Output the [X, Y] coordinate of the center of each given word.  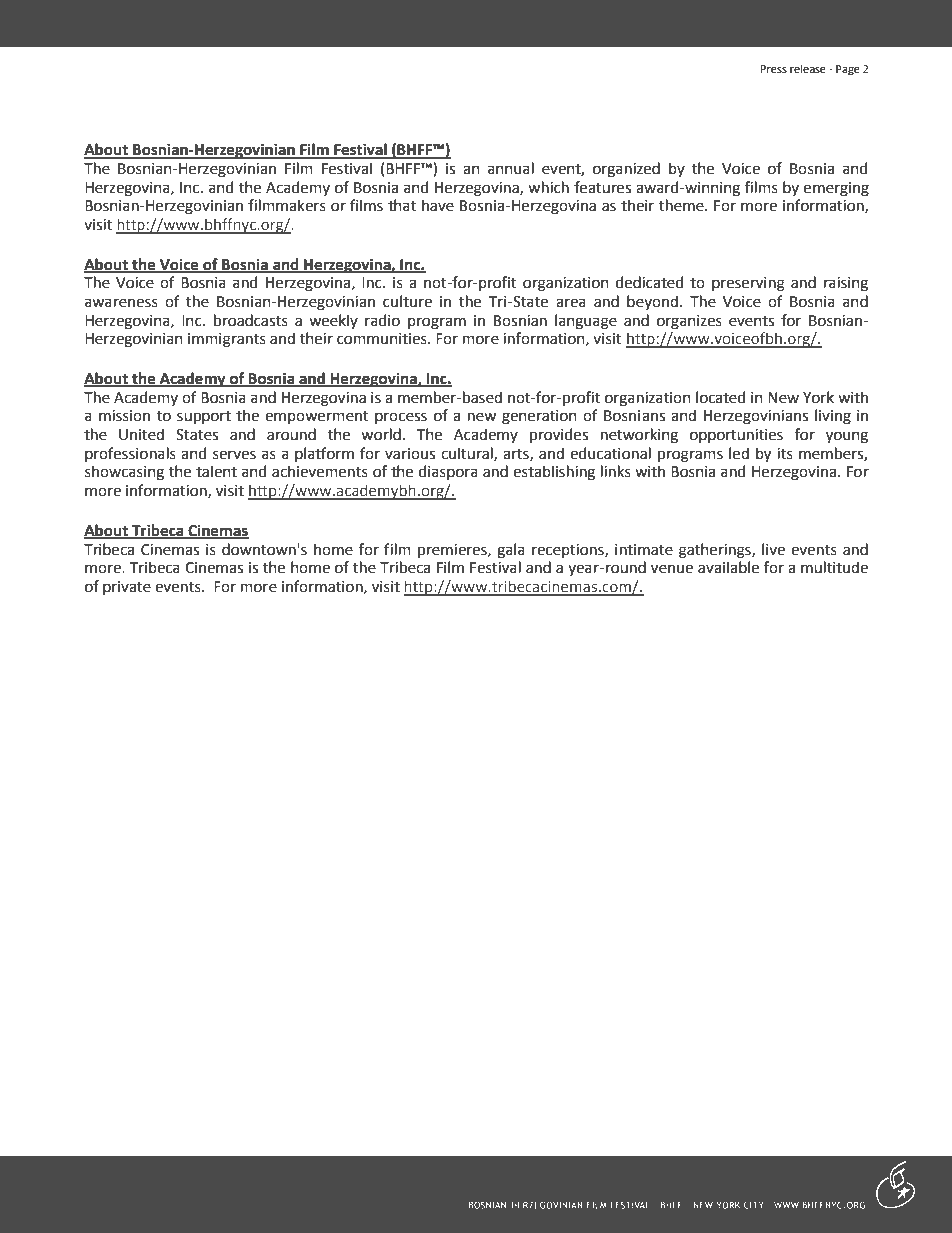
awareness [121, 303]
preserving [748, 284]
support [204, 417]
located [720, 397]
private [127, 588]
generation [539, 417]
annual [511, 168]
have [438, 205]
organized [626, 170]
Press [773, 69]
